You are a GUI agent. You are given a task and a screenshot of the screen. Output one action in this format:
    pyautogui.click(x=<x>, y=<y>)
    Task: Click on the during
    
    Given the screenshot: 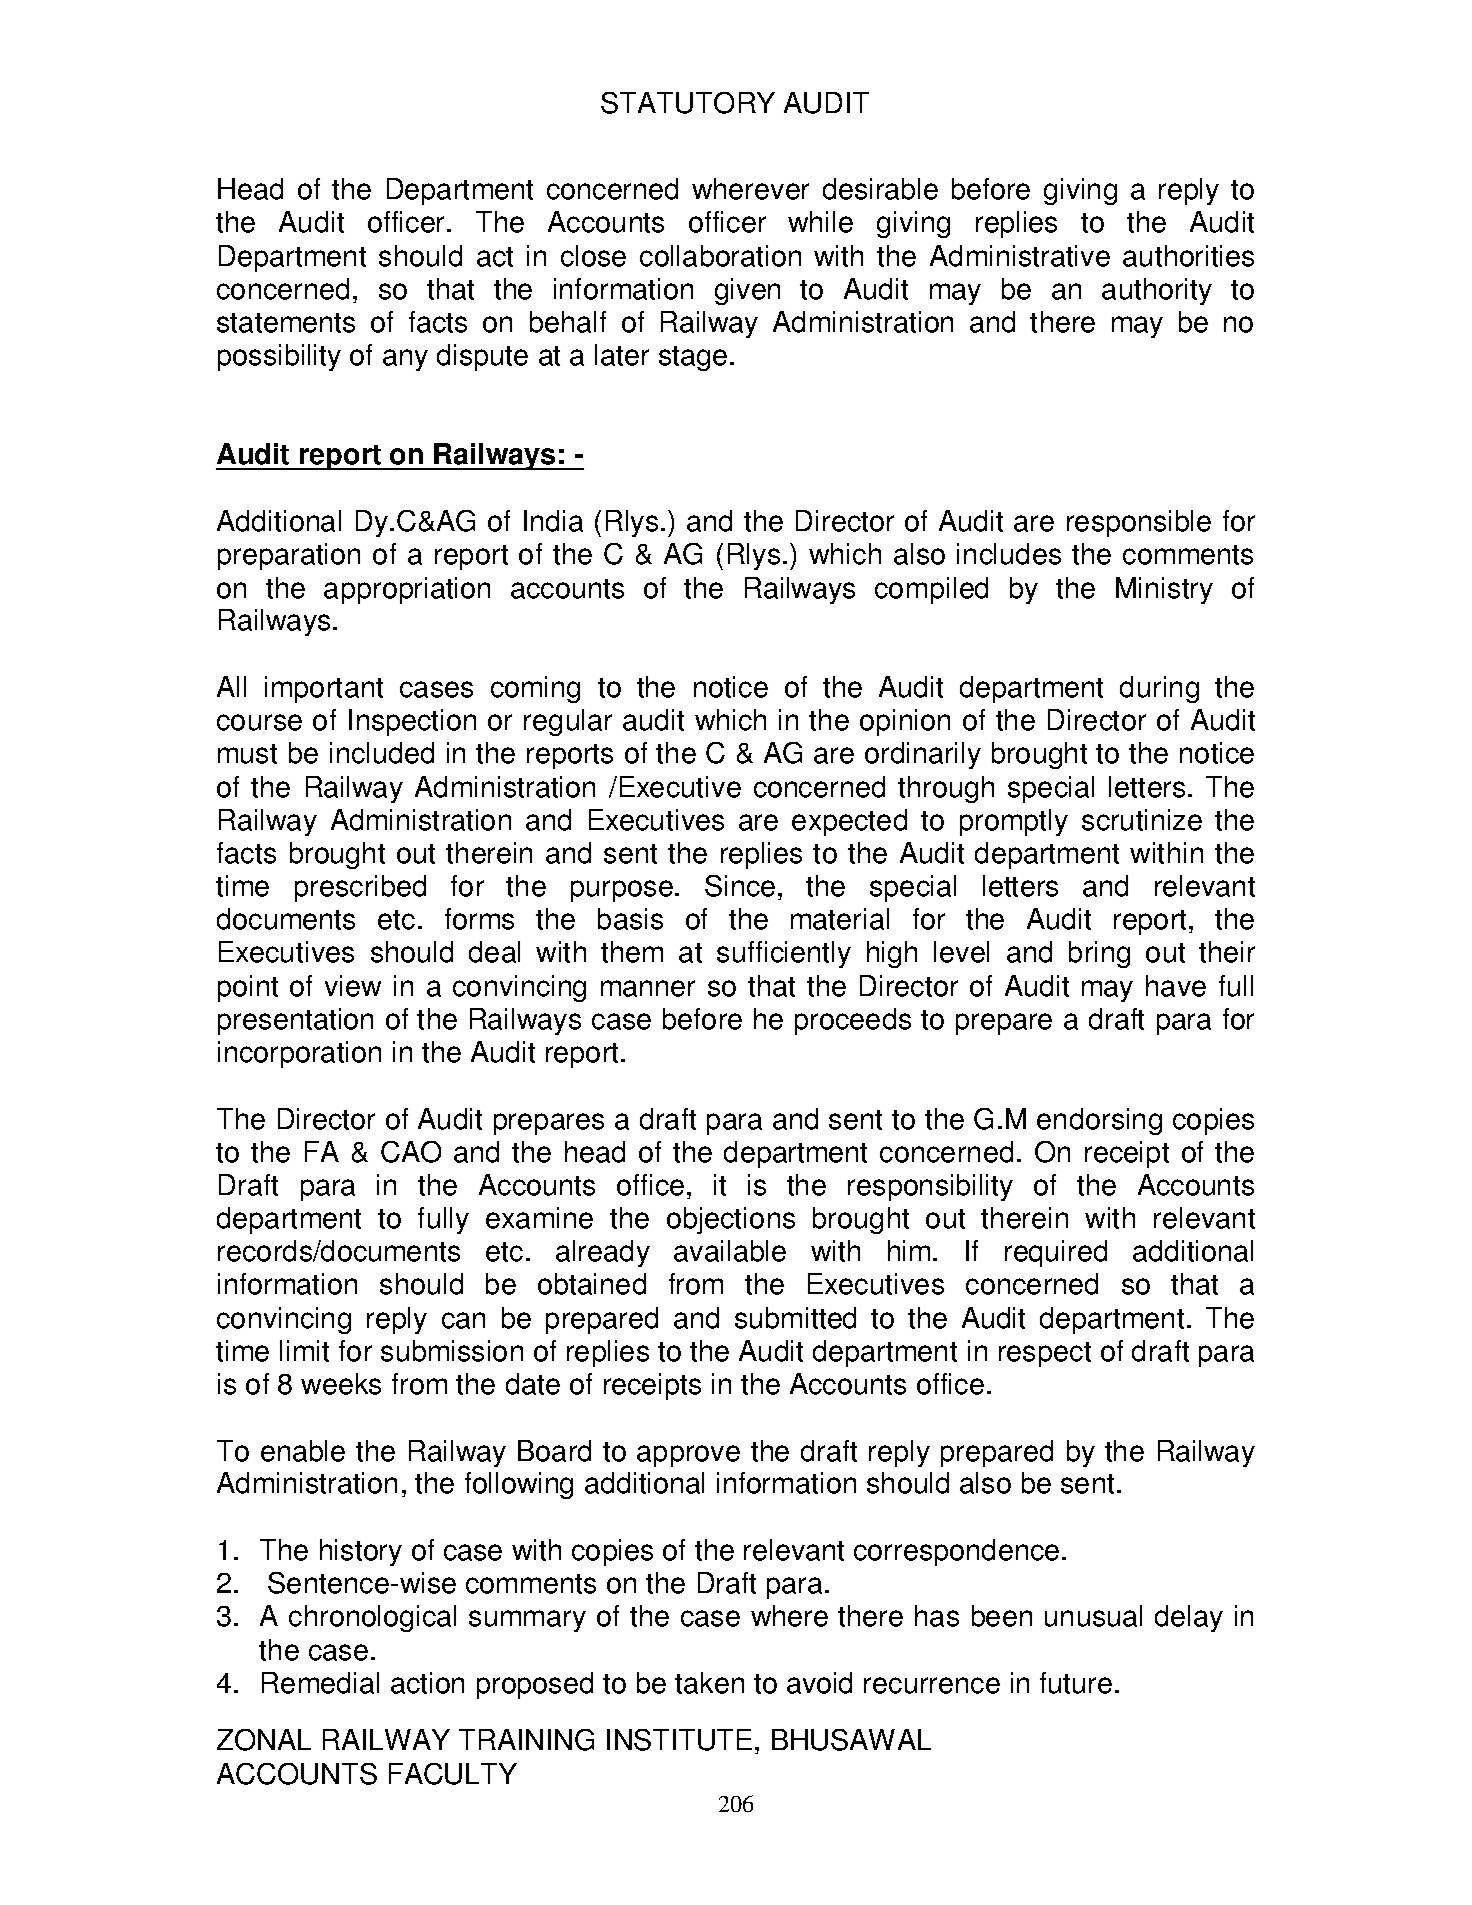 What is the action you would take?
    pyautogui.click(x=1159, y=689)
